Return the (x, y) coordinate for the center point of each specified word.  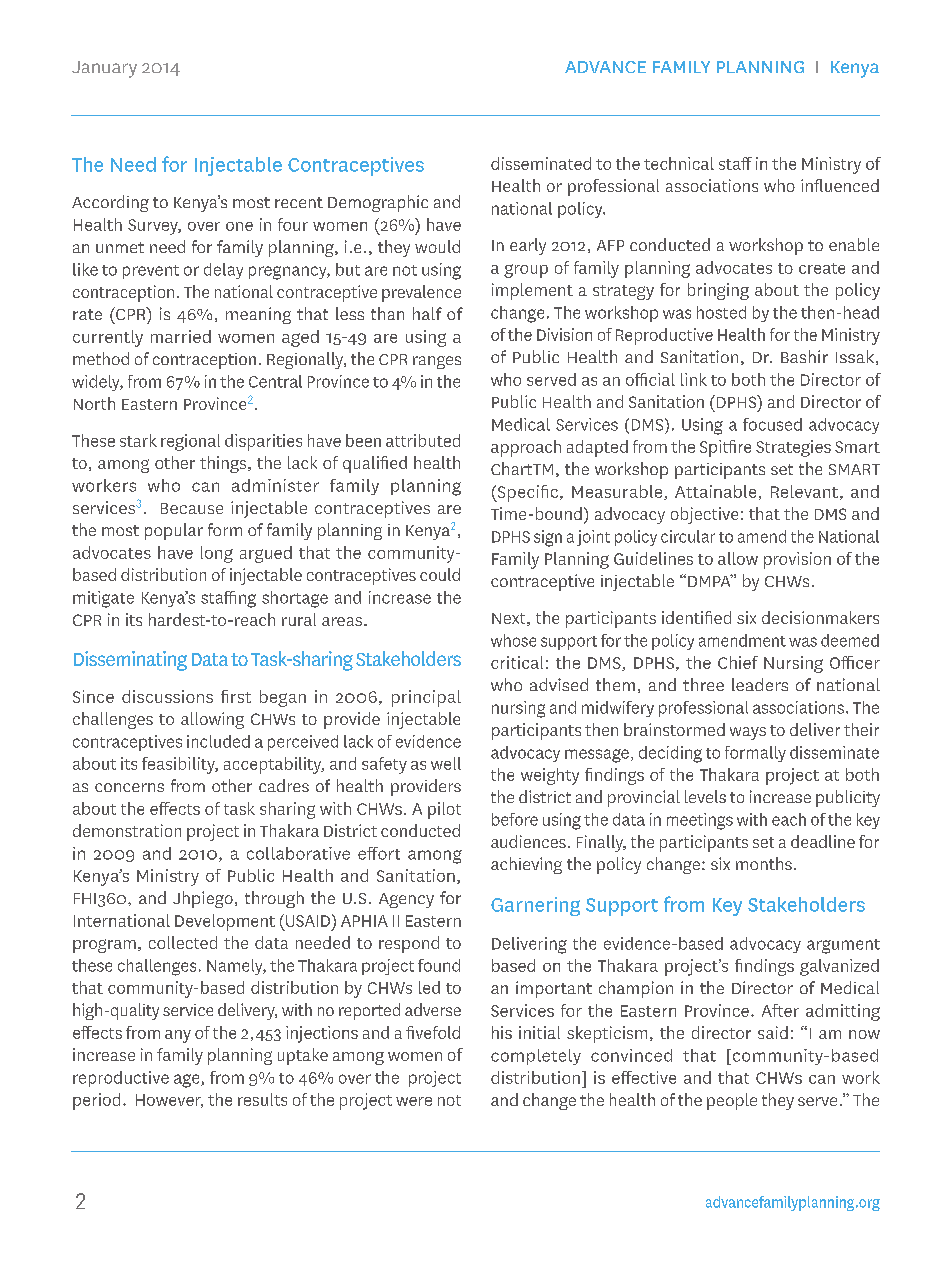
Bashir (804, 356)
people (732, 1101)
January (104, 69)
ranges (437, 362)
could (440, 574)
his (502, 1032)
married (181, 336)
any (178, 1036)
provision (797, 560)
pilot (444, 810)
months (764, 863)
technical (679, 163)
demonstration (127, 830)
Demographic (378, 203)
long (217, 554)
